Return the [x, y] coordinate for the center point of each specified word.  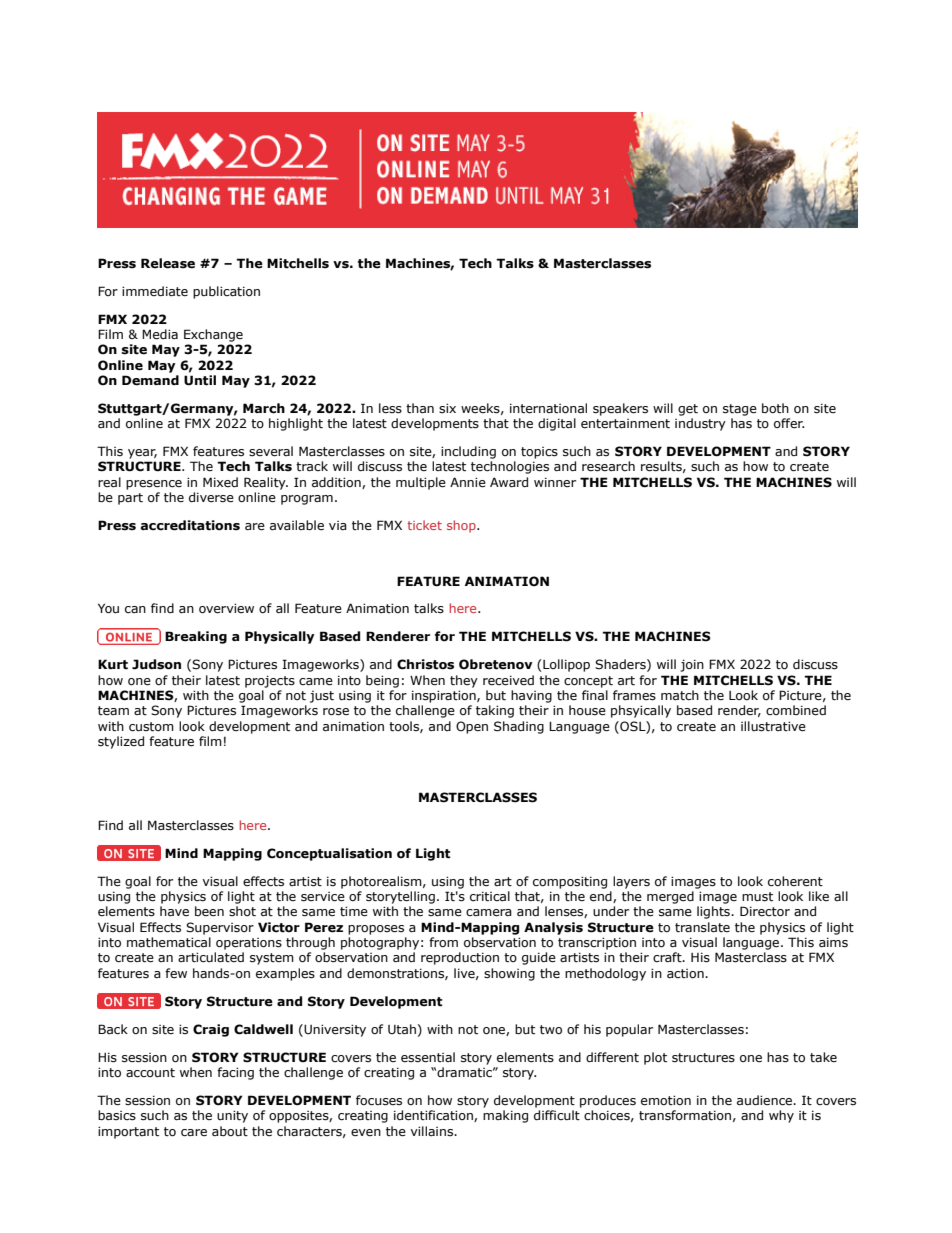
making [505, 1116]
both [775, 408]
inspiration [445, 696]
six [447, 408]
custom [151, 727]
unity [232, 1116]
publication [226, 292]
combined [796, 710]
